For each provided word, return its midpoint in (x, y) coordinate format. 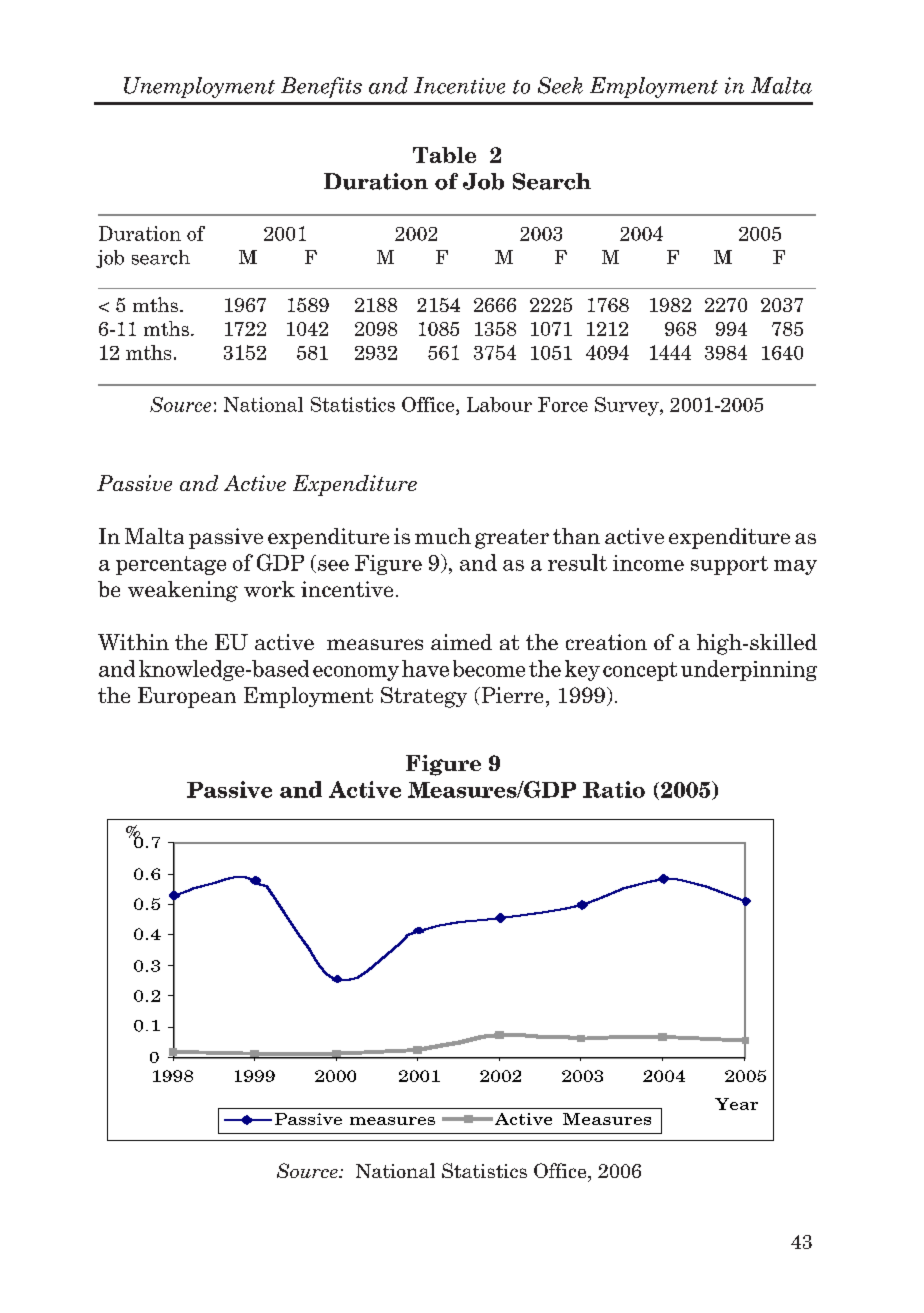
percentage (171, 565)
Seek (560, 85)
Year (736, 1104)
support (729, 565)
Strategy (424, 697)
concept (640, 671)
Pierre (511, 695)
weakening (183, 591)
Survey (628, 406)
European (187, 697)
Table (444, 155)
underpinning (749, 670)
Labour (499, 404)
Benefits (321, 87)
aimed (461, 642)
